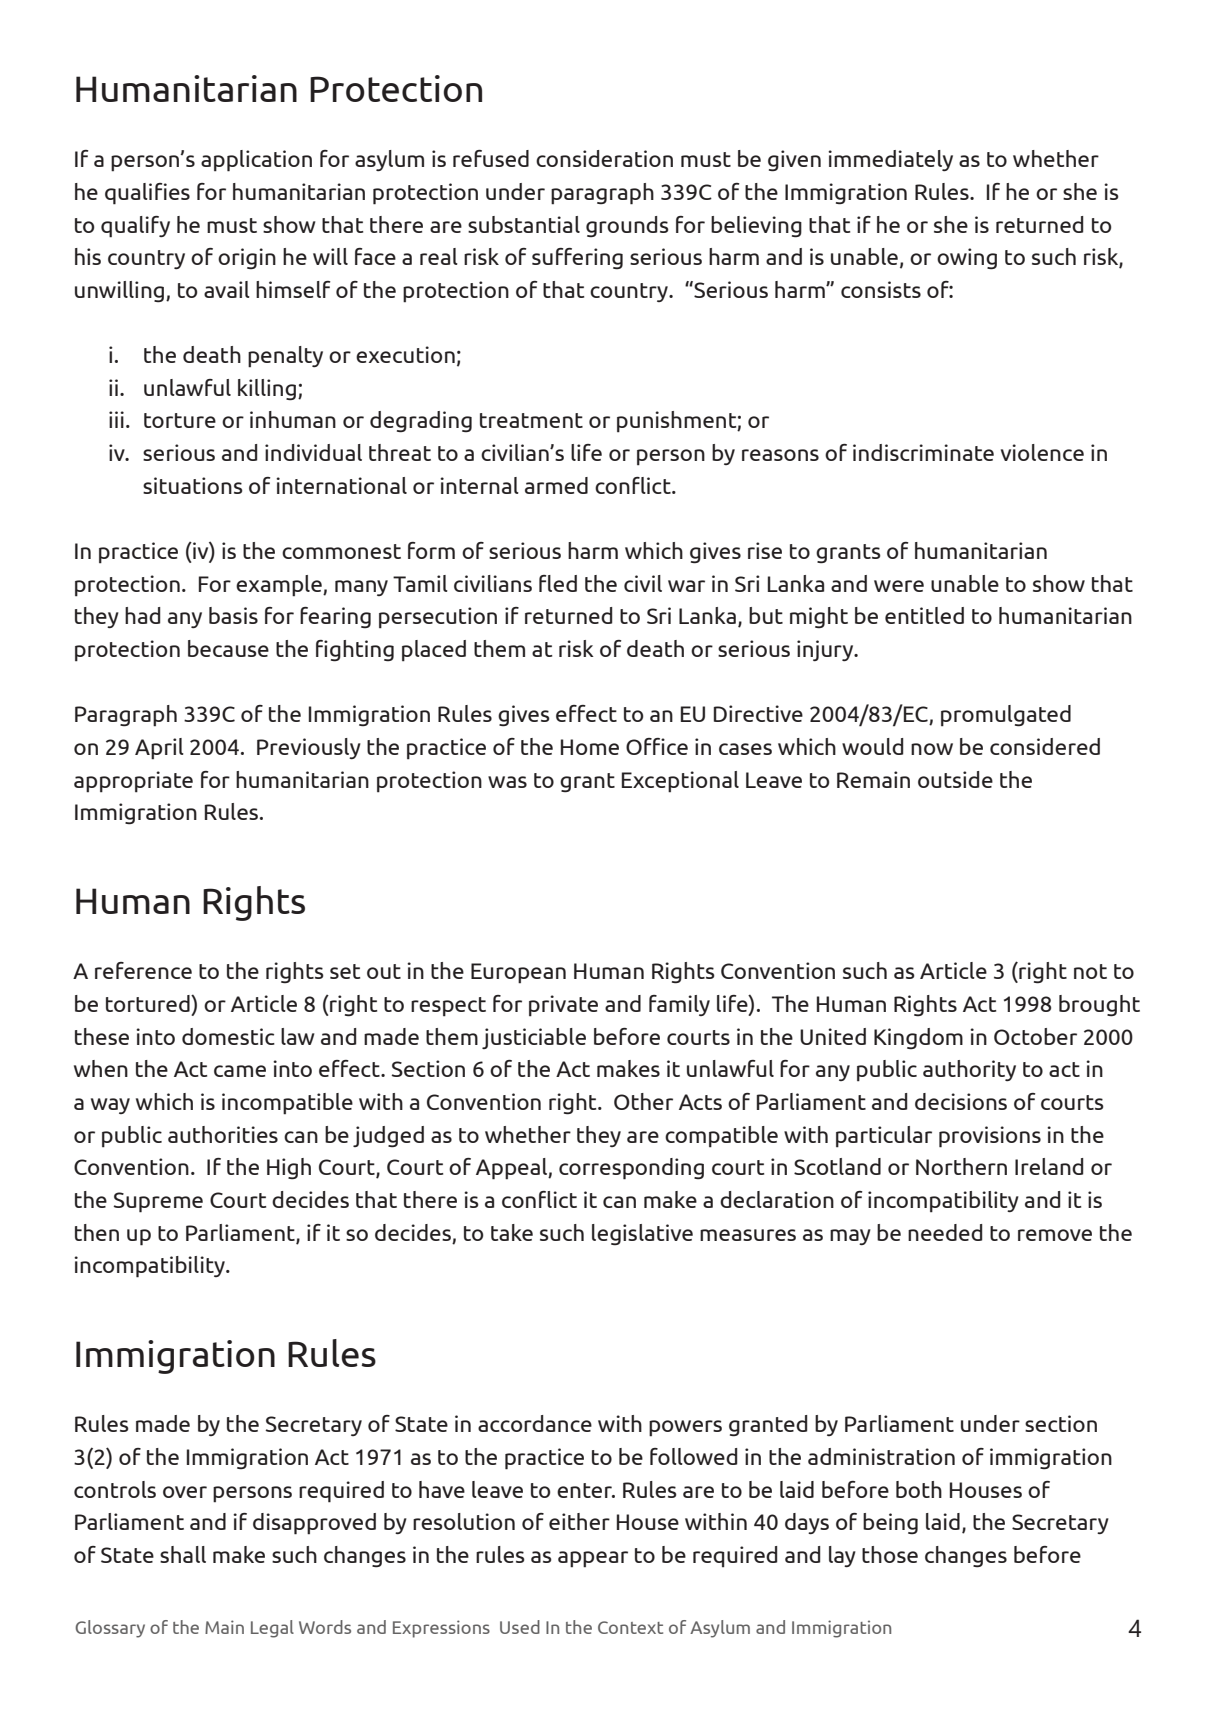 Image resolution: width=1215 pixels, height=1718 pixels. Describe the element at coordinates (990, 1137) in the screenshot. I see `provisions` at that location.
